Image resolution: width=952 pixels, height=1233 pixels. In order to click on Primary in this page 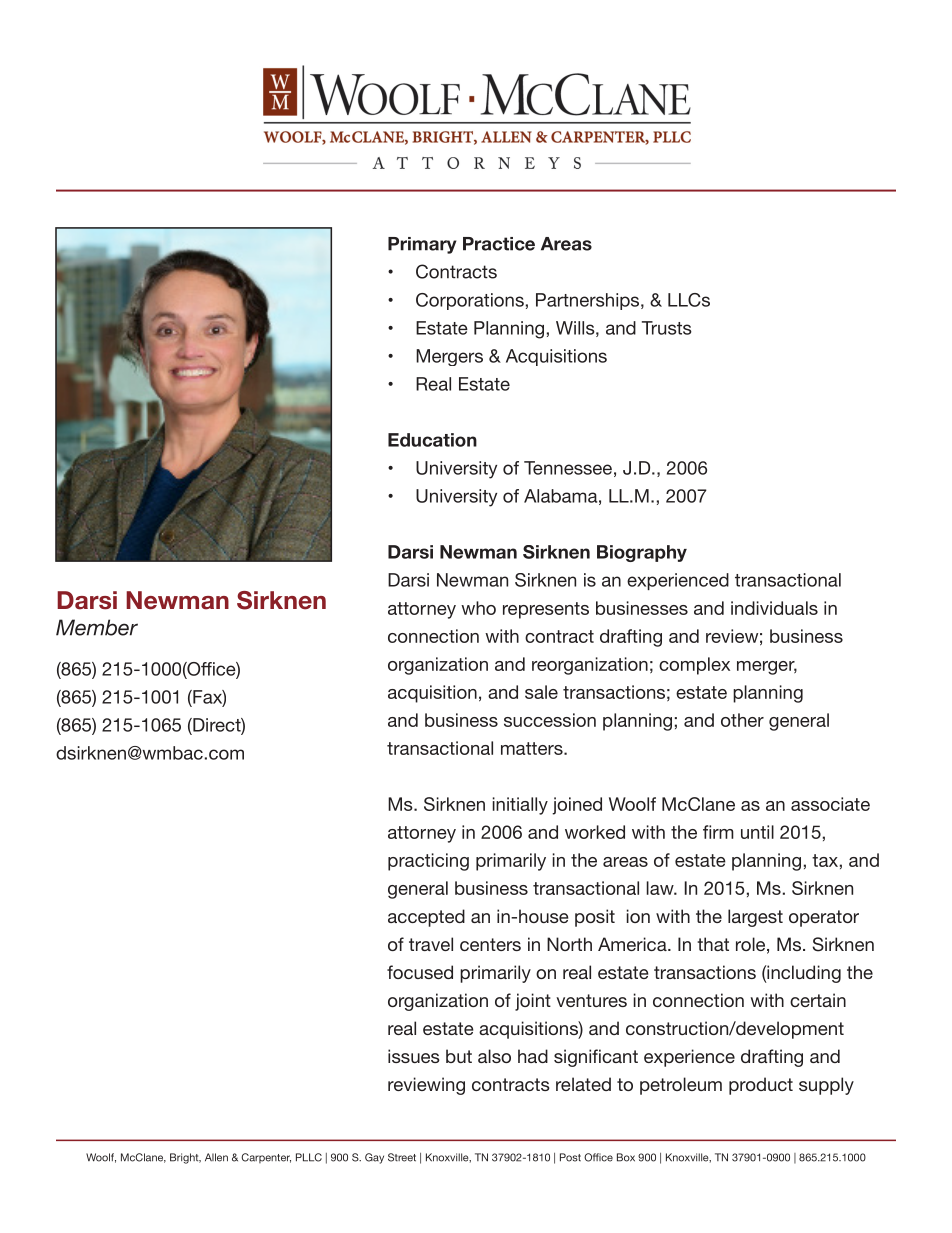, I will do `click(422, 245)`.
